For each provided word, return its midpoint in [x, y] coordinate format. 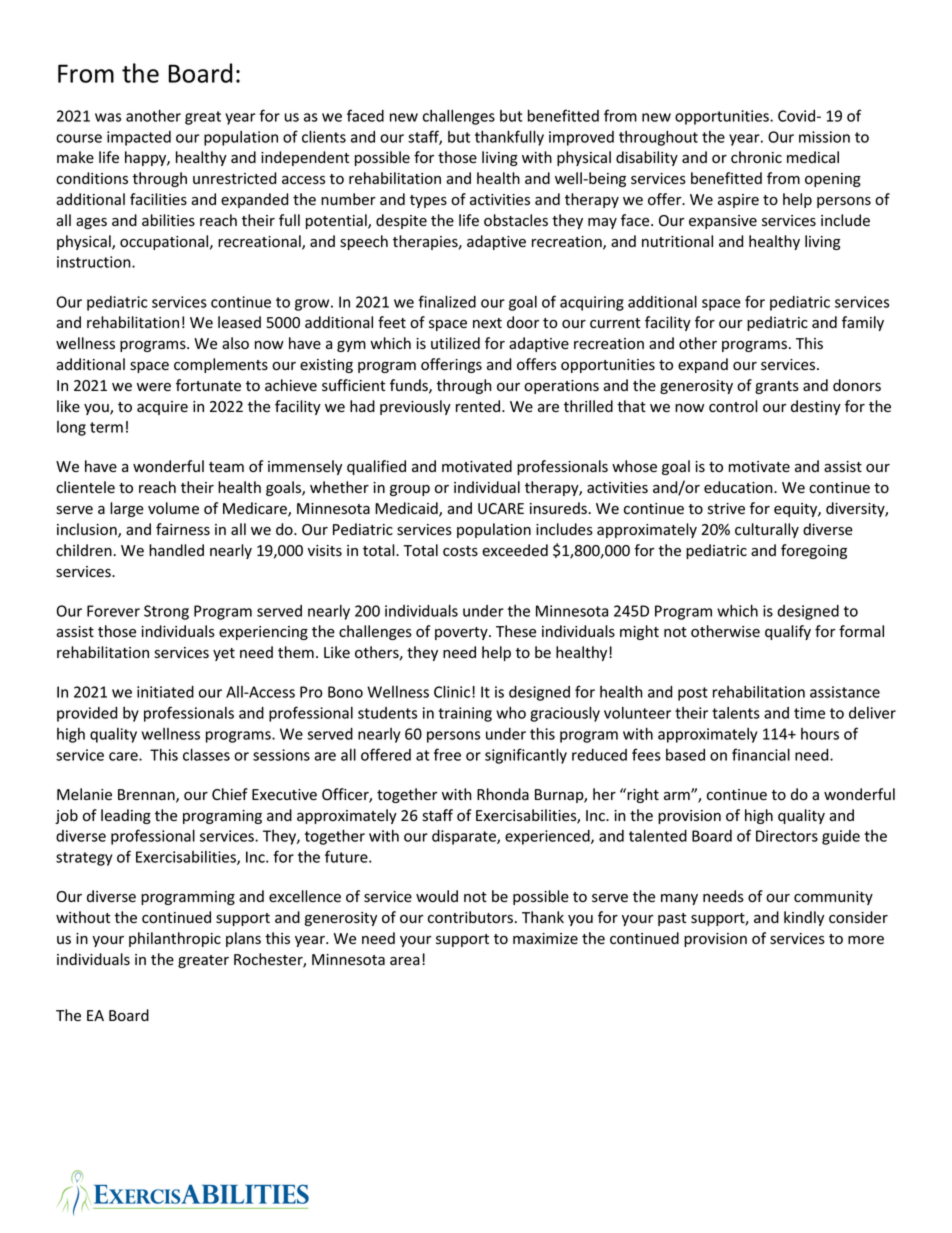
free [447, 754]
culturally [767, 530]
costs [460, 551]
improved [581, 138]
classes [206, 754]
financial [761, 754]
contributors [470, 917]
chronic [756, 157]
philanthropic [175, 939]
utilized [455, 343]
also [235, 343]
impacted [139, 138]
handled [176, 550]
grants [777, 387]
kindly [804, 918]
